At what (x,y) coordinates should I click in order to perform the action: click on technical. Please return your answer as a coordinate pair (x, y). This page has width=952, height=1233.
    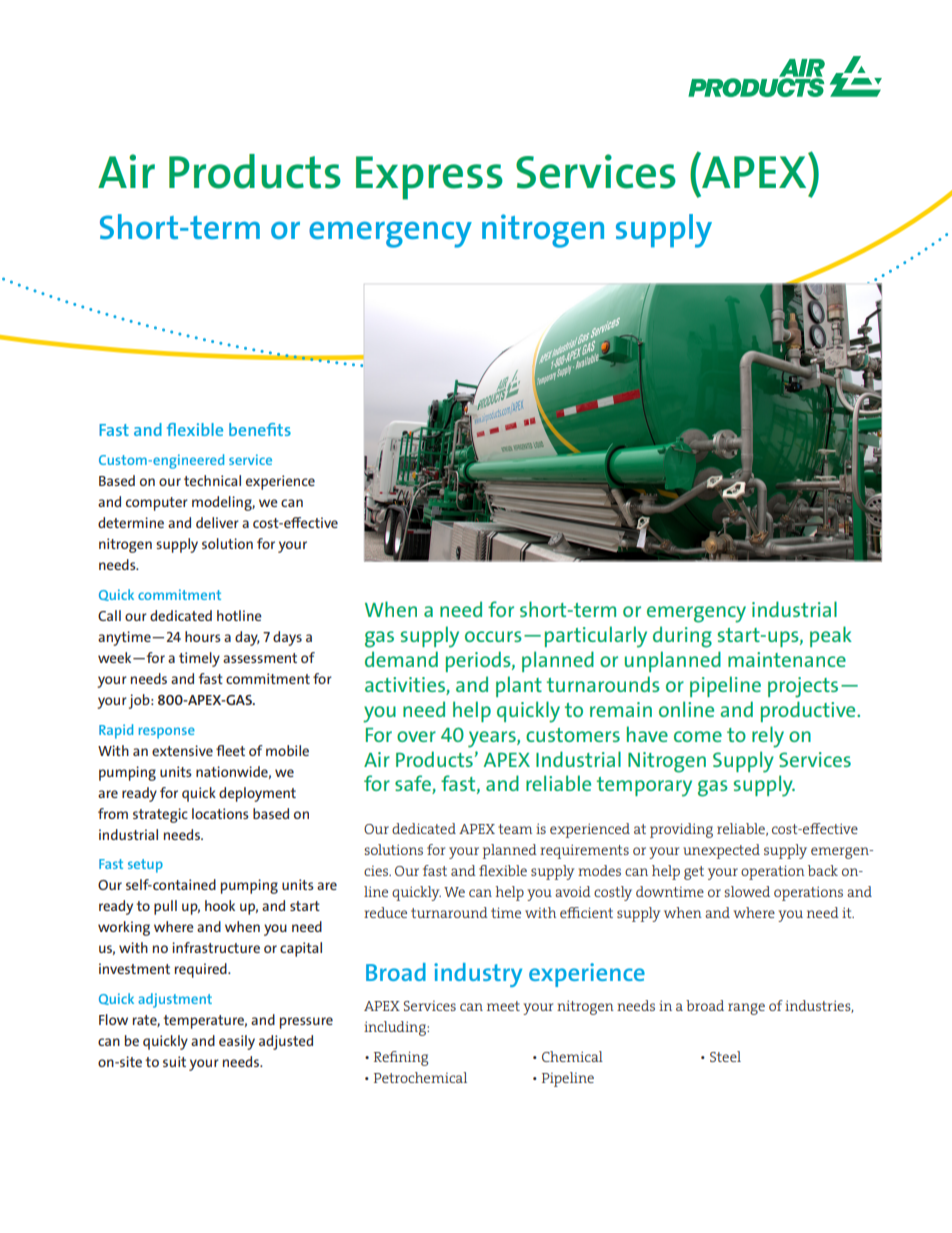
    Looking at the image, I should click on (212, 480).
